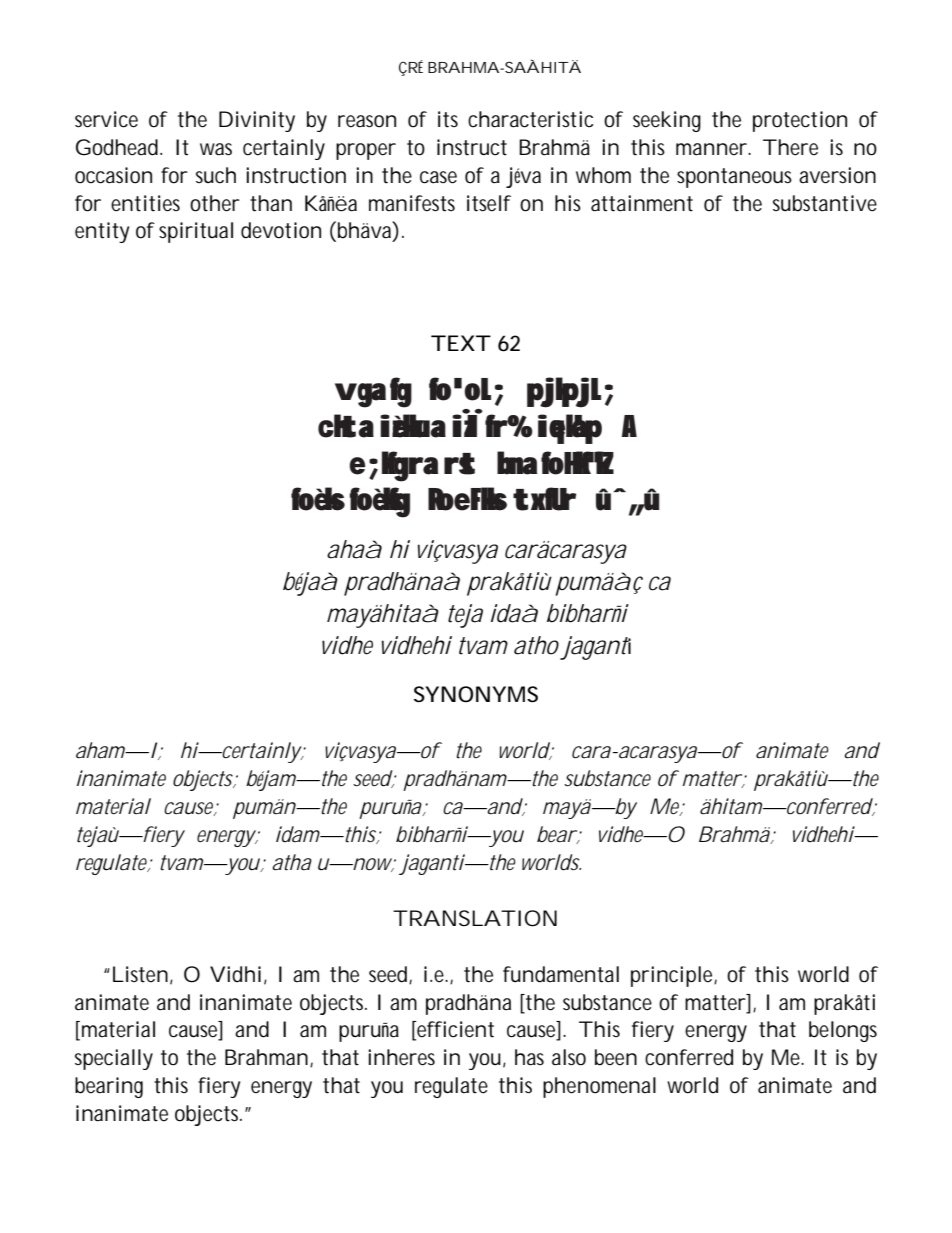 This page has height=1233, width=952. What do you see at coordinates (460, 343) in the page?
I see `TEXT` at bounding box center [460, 343].
